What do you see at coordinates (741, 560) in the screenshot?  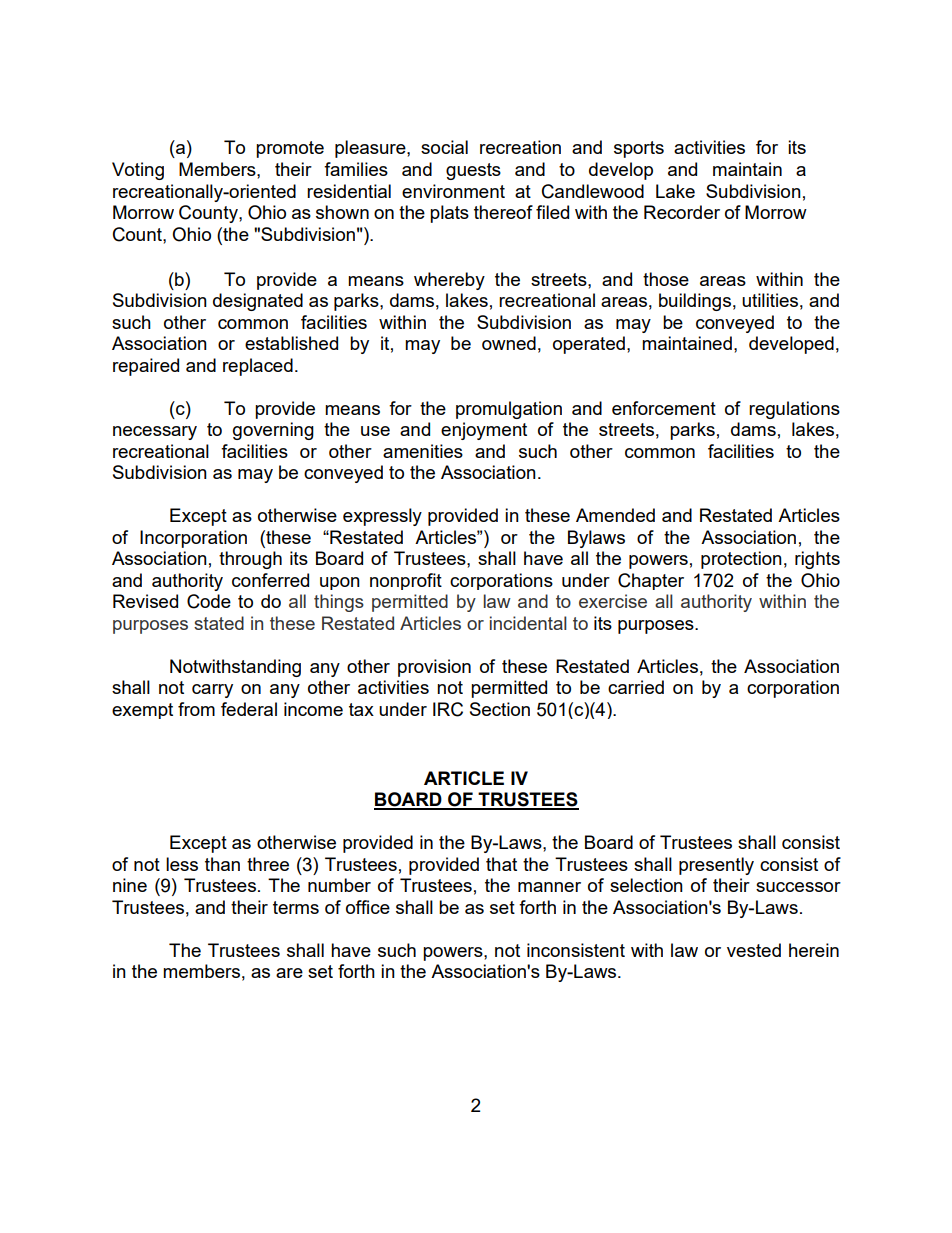 I see `protection` at bounding box center [741, 560].
